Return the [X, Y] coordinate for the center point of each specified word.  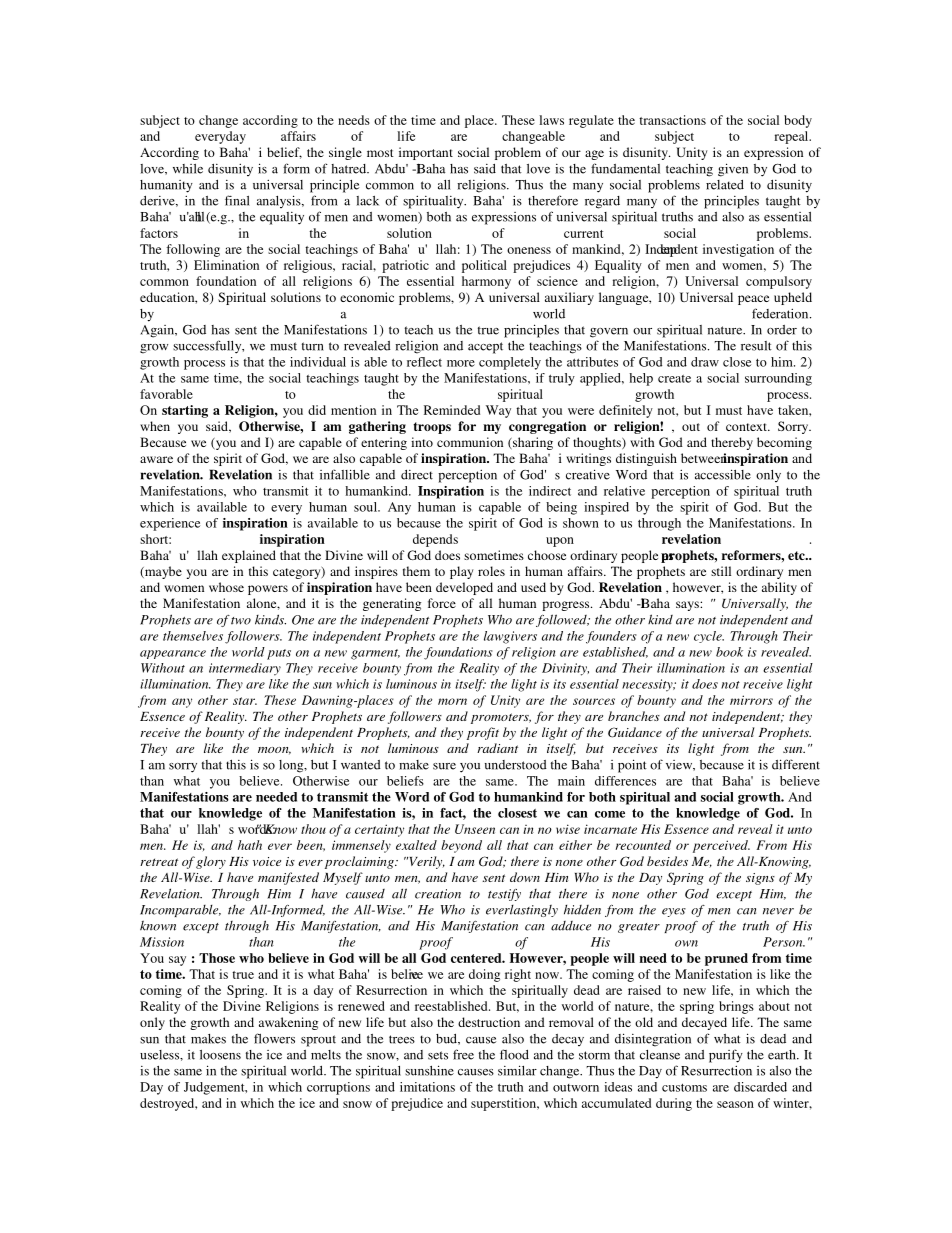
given [733, 170]
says [688, 606]
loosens [220, 1055]
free [463, 1054]
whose [226, 587]
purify [726, 1056]
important [426, 153]
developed [464, 588]
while [188, 169]
